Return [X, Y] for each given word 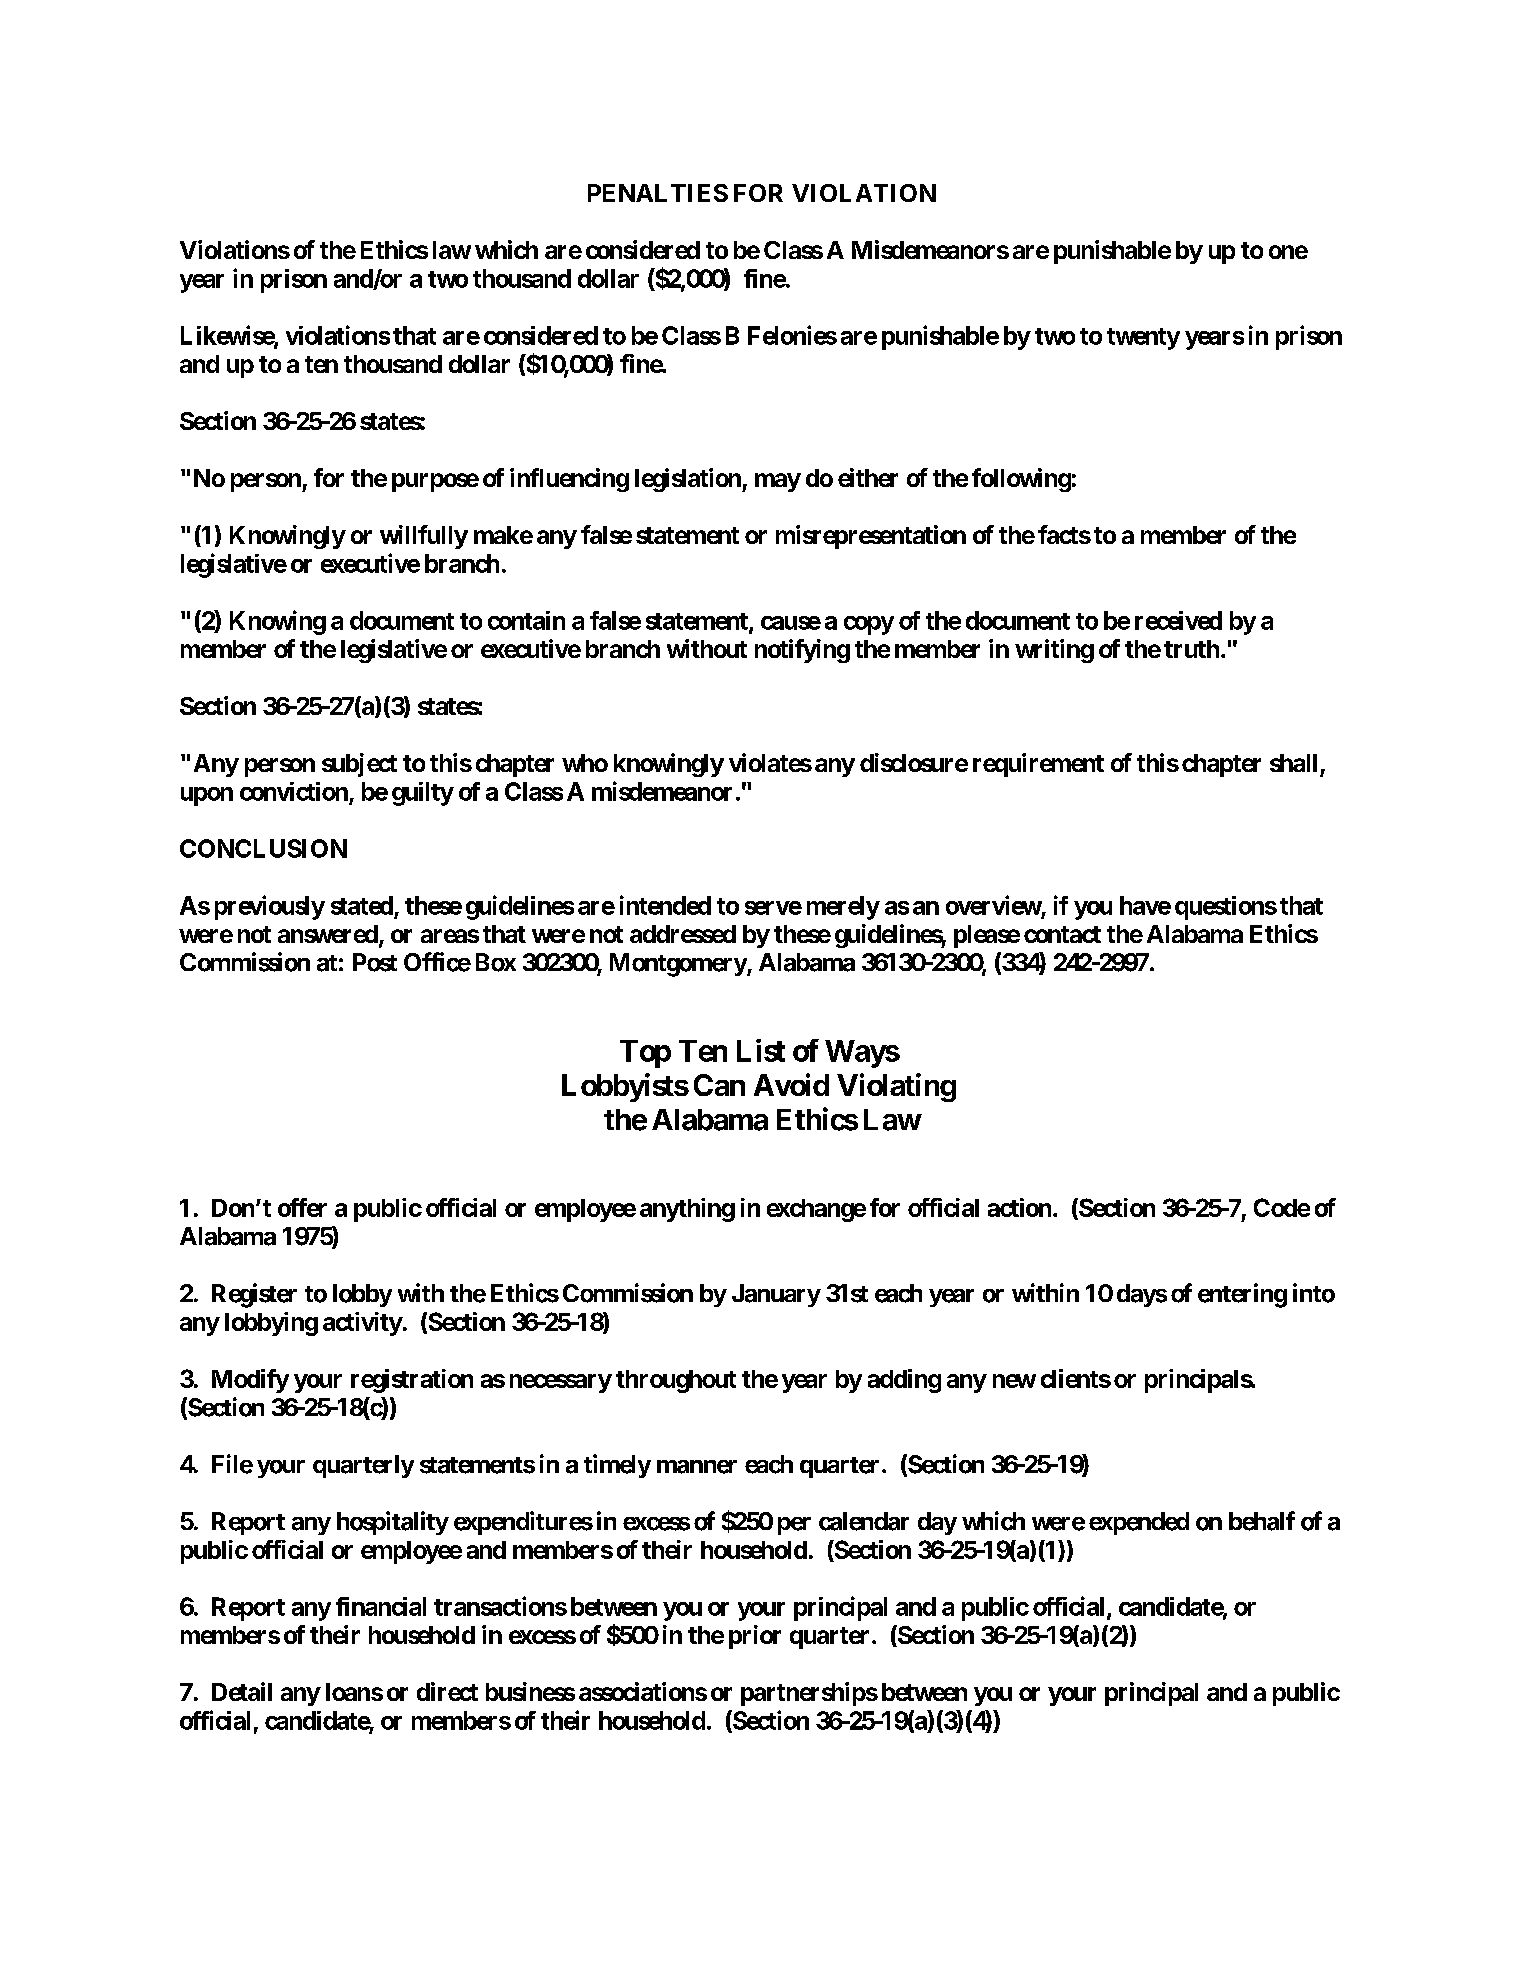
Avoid [791, 1084]
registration [412, 1381]
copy [869, 625]
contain [526, 620]
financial [381, 1606]
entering [1242, 1295]
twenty [1143, 339]
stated [362, 905]
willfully [424, 537]
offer [302, 1207]
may [778, 482]
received [1178, 620]
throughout [676, 1381]
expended [1139, 1523]
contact [1062, 934]
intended [665, 905]
